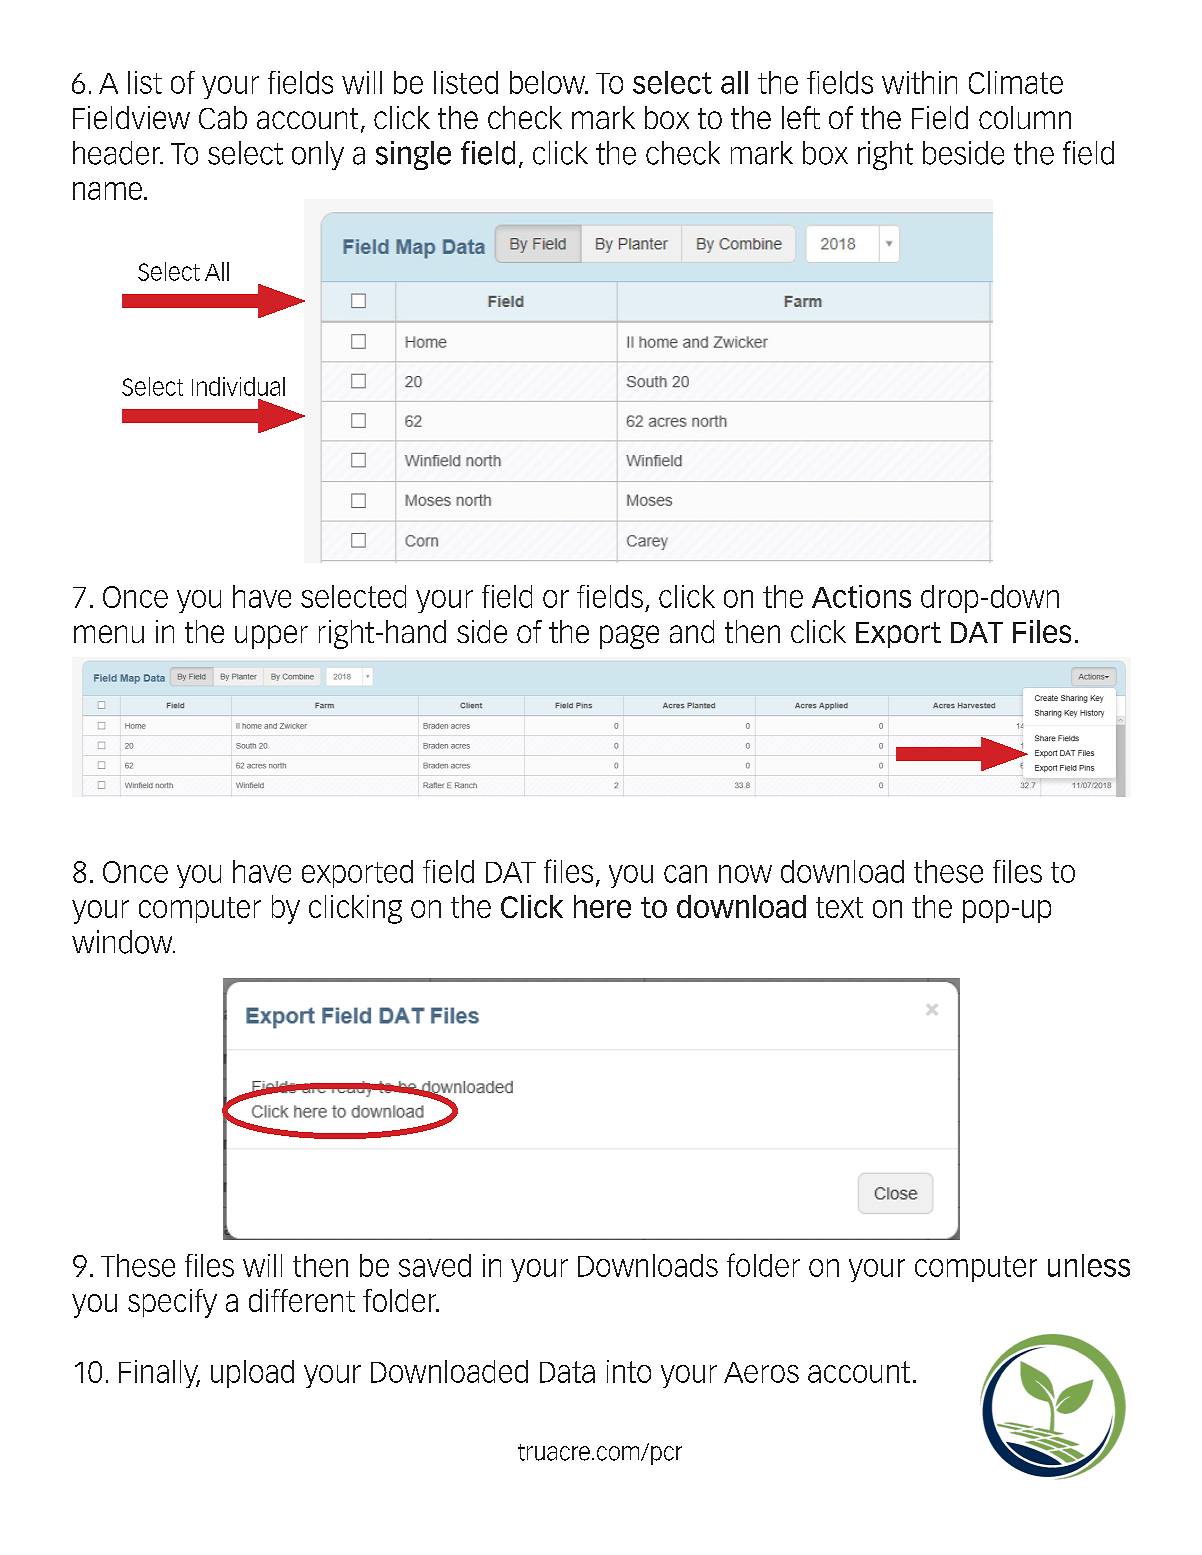  I want to click on can, so click(685, 874).
